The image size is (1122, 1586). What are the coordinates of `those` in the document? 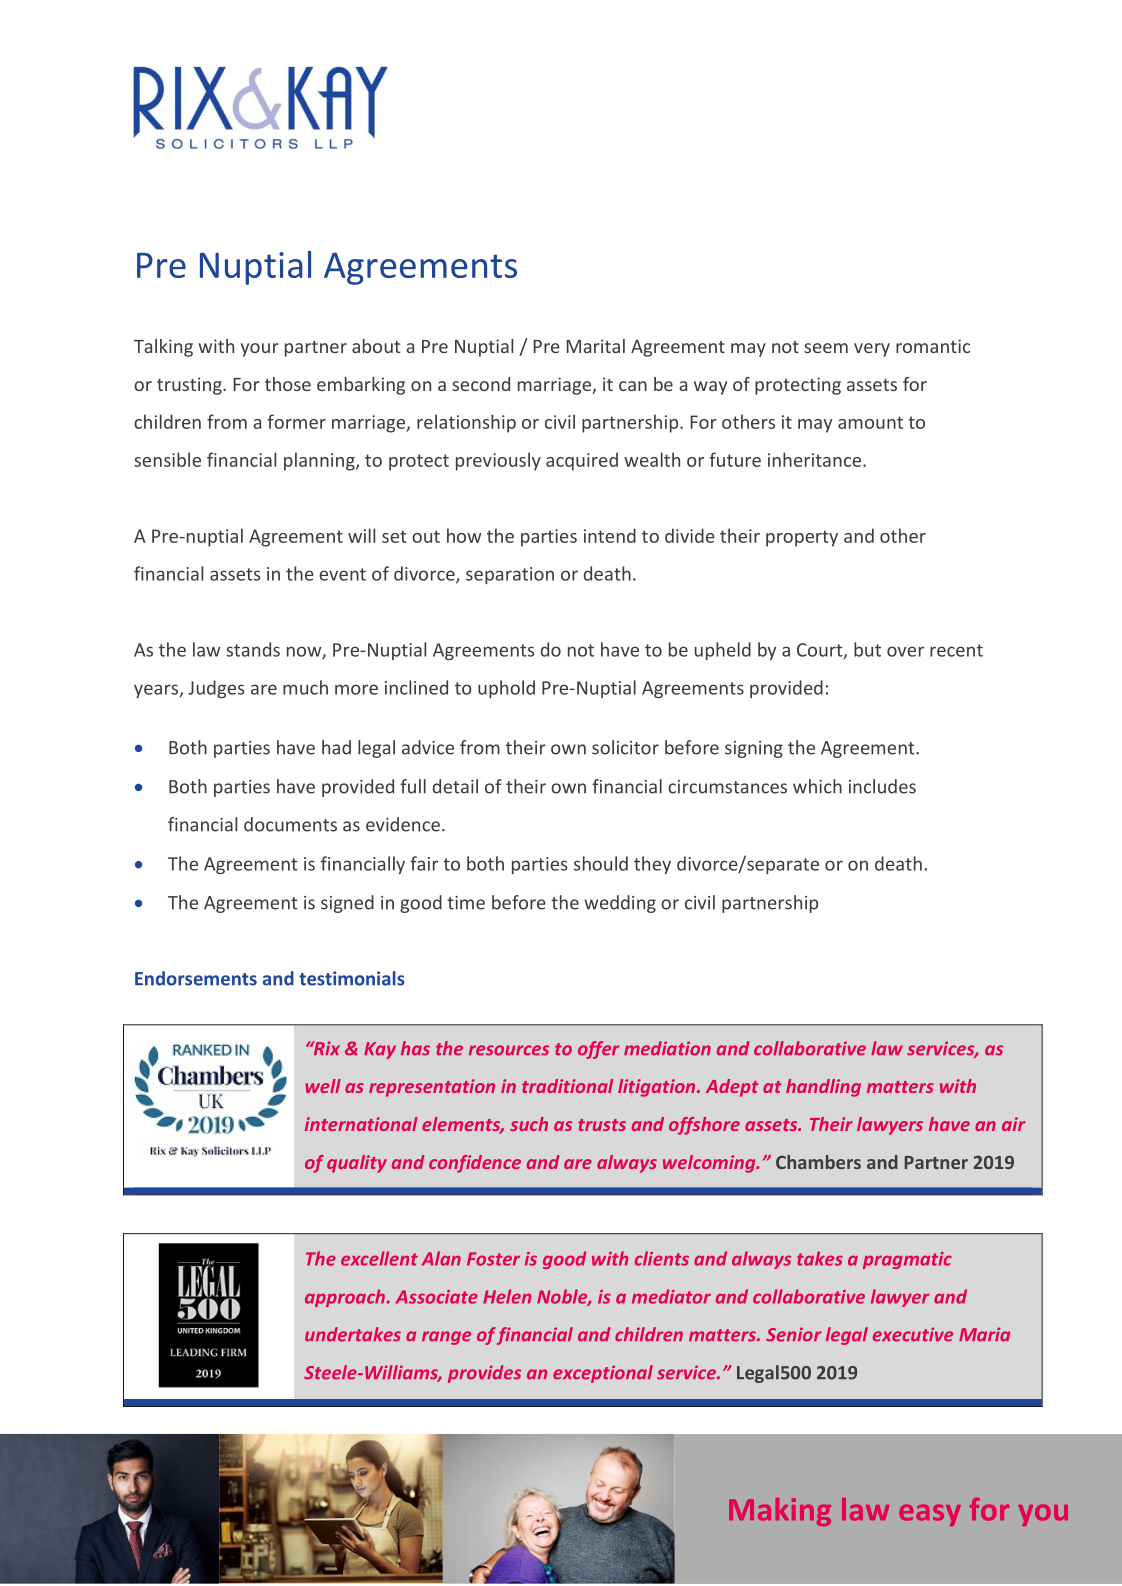 It's located at (288, 384).
